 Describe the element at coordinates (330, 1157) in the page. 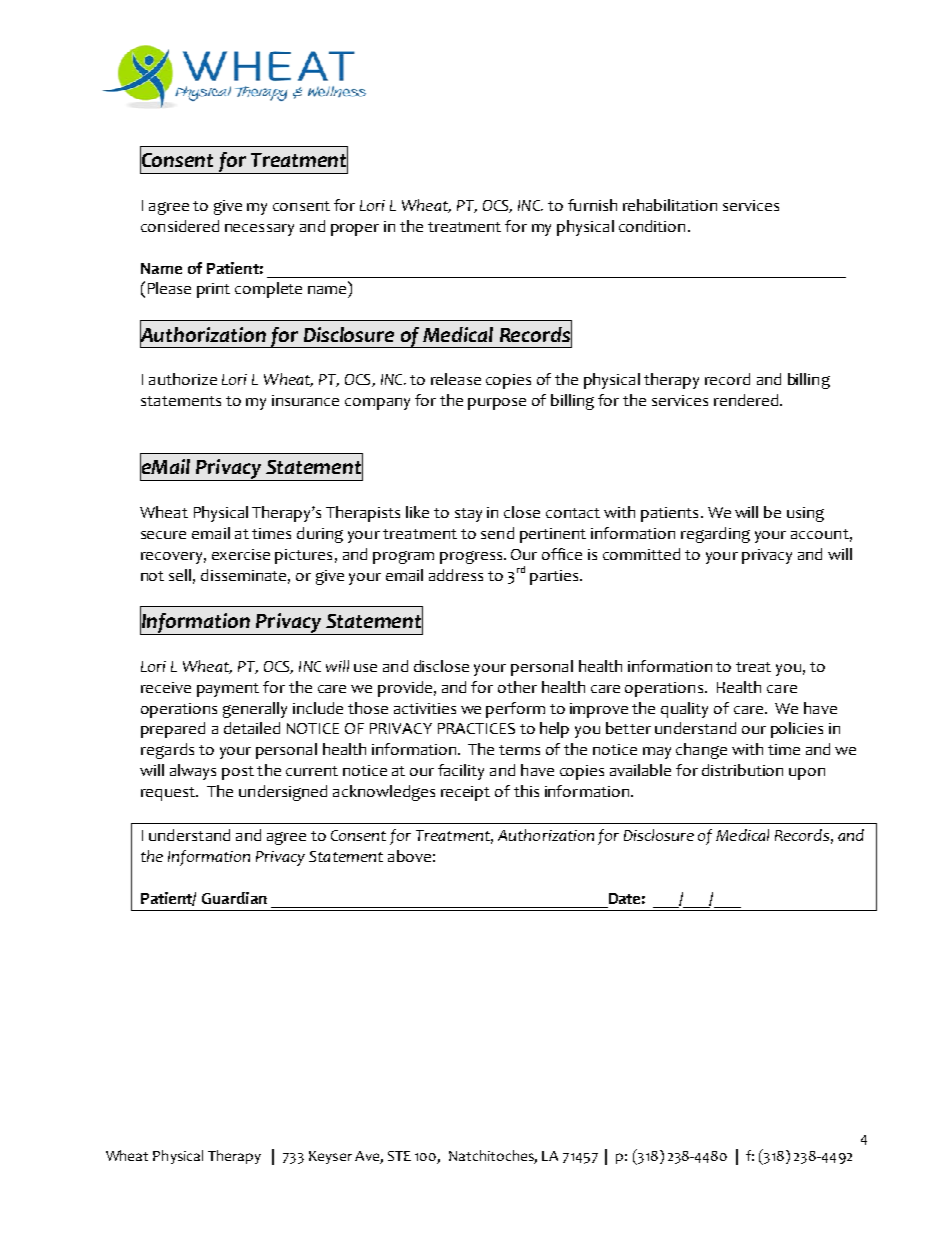

I see `Keyser` at that location.
